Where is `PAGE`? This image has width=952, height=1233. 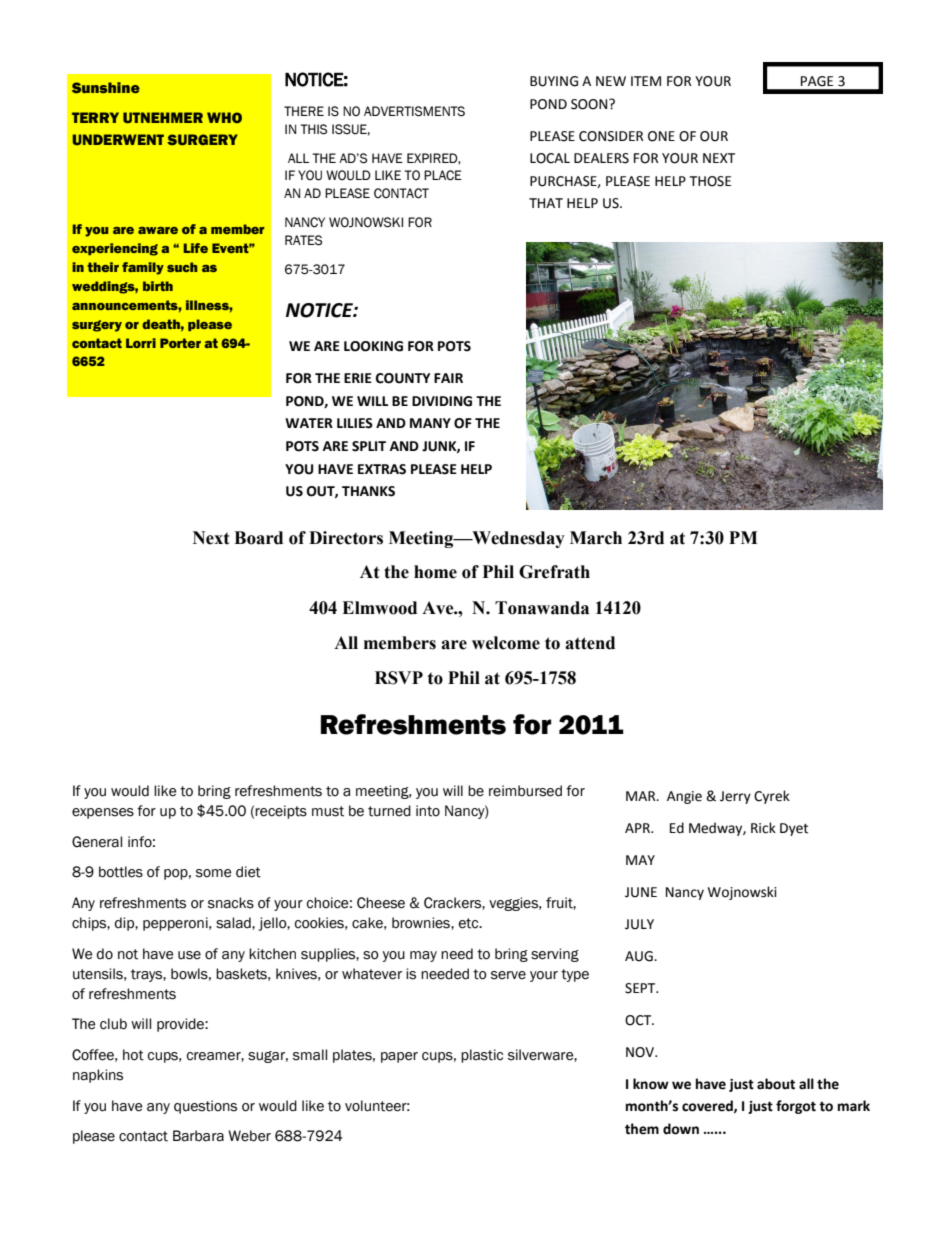 PAGE is located at coordinates (817, 81).
